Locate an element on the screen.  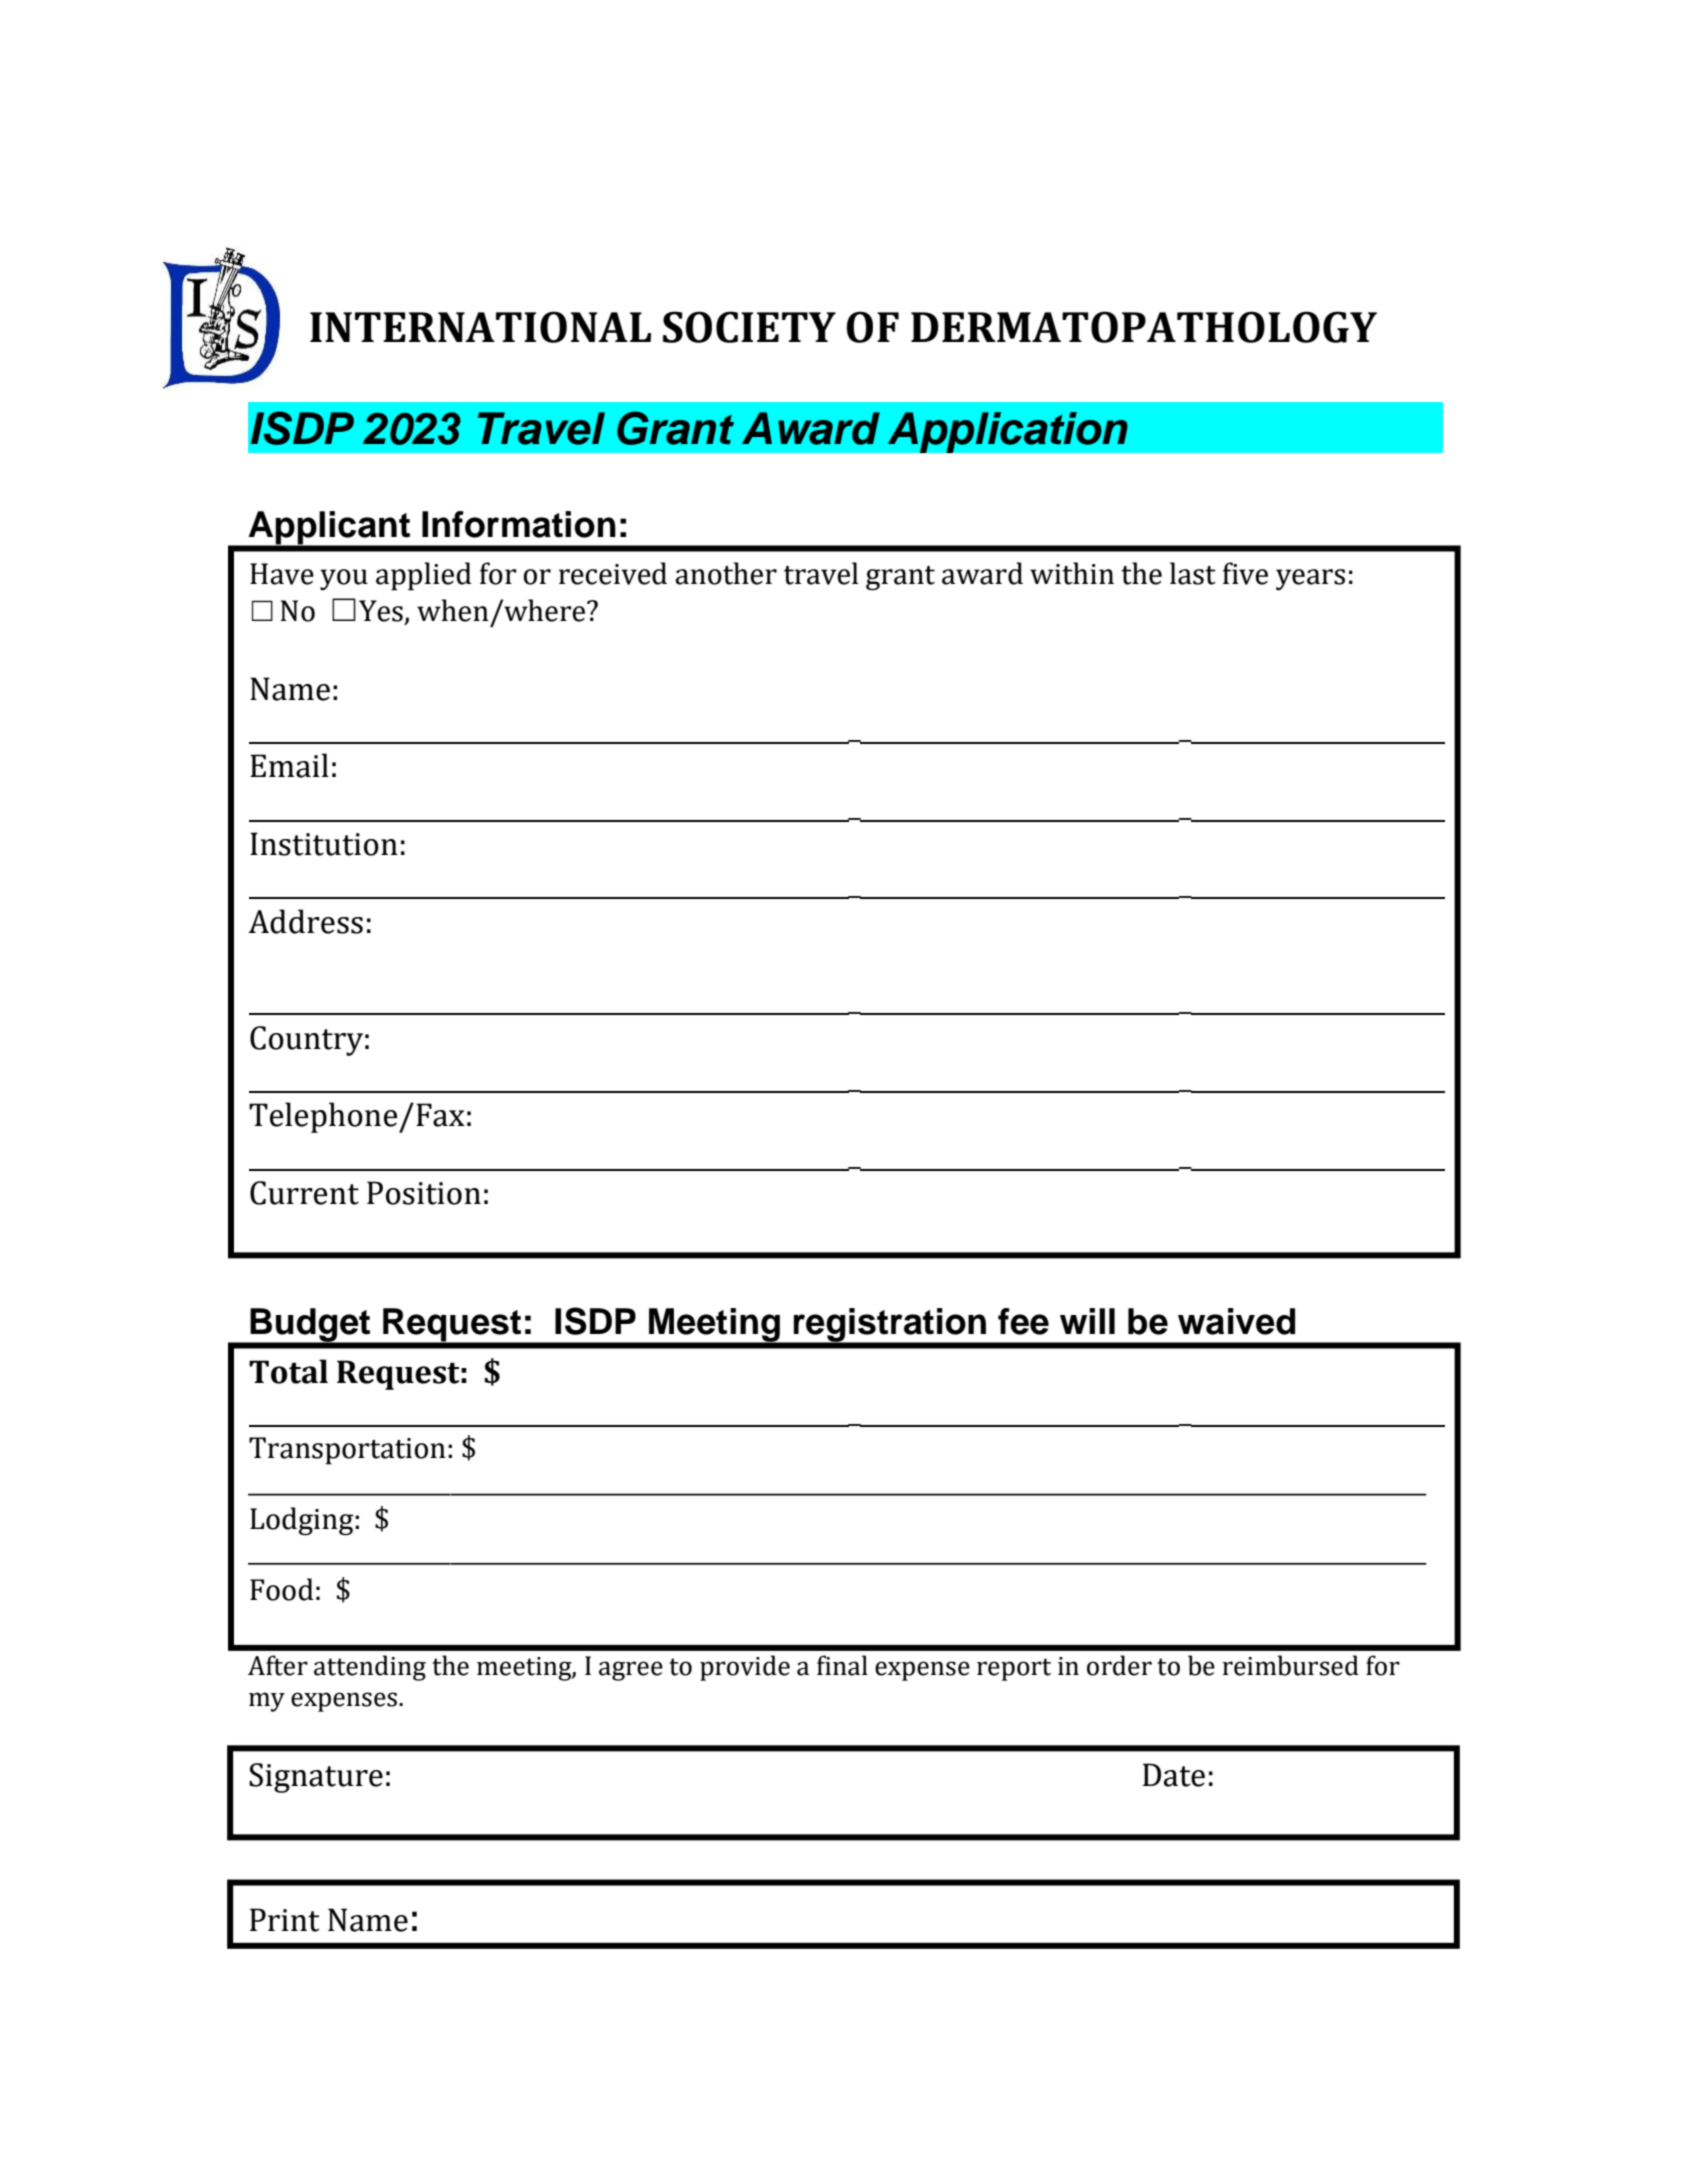
fee is located at coordinates (1023, 1321).
